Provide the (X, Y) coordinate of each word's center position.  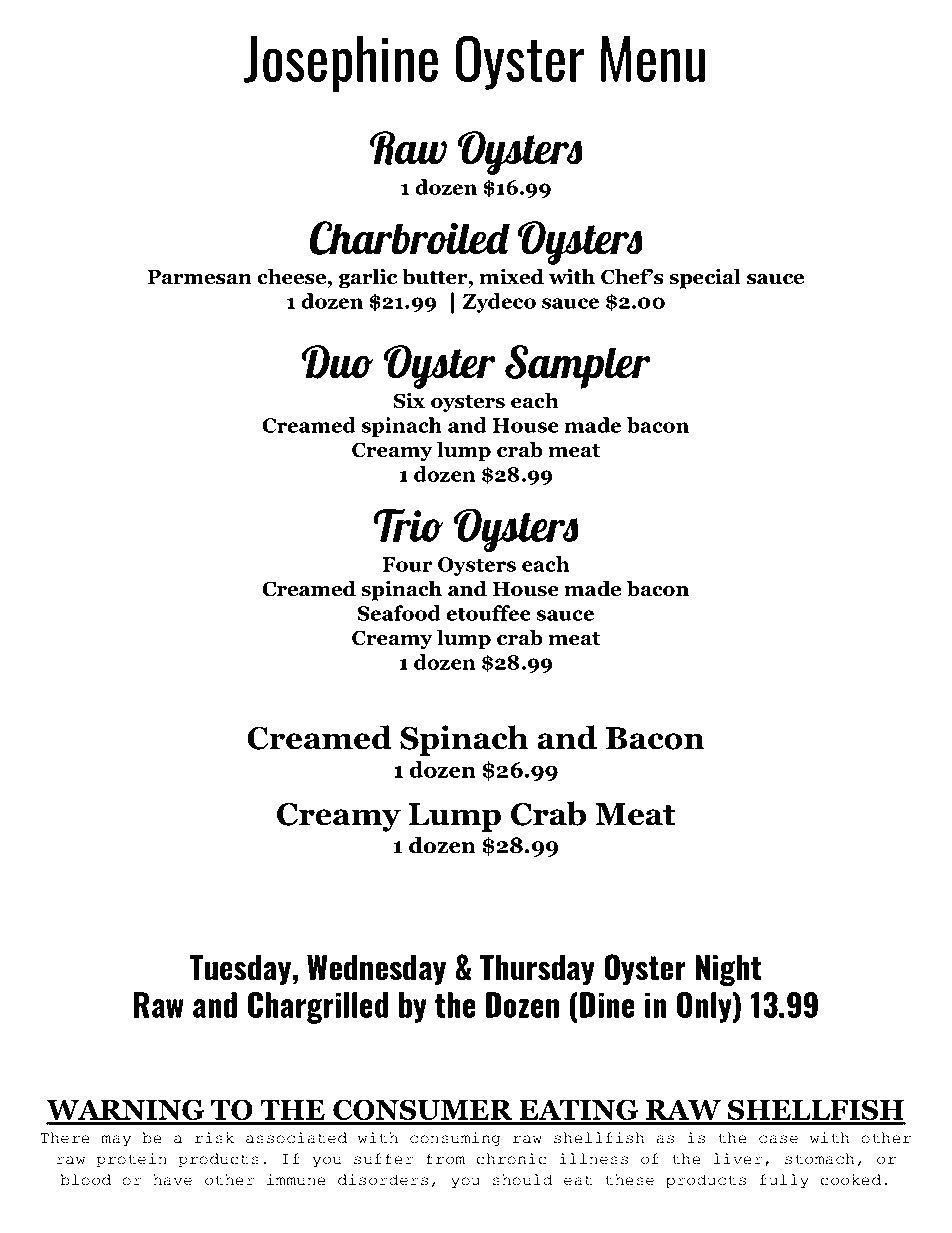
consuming (455, 1139)
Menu (653, 59)
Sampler (578, 367)
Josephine (341, 64)
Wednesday (376, 970)
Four (408, 564)
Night (729, 970)
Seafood (399, 613)
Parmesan (199, 277)
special (705, 278)
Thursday (537, 970)
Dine (607, 1005)
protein (131, 1160)
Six (409, 400)
